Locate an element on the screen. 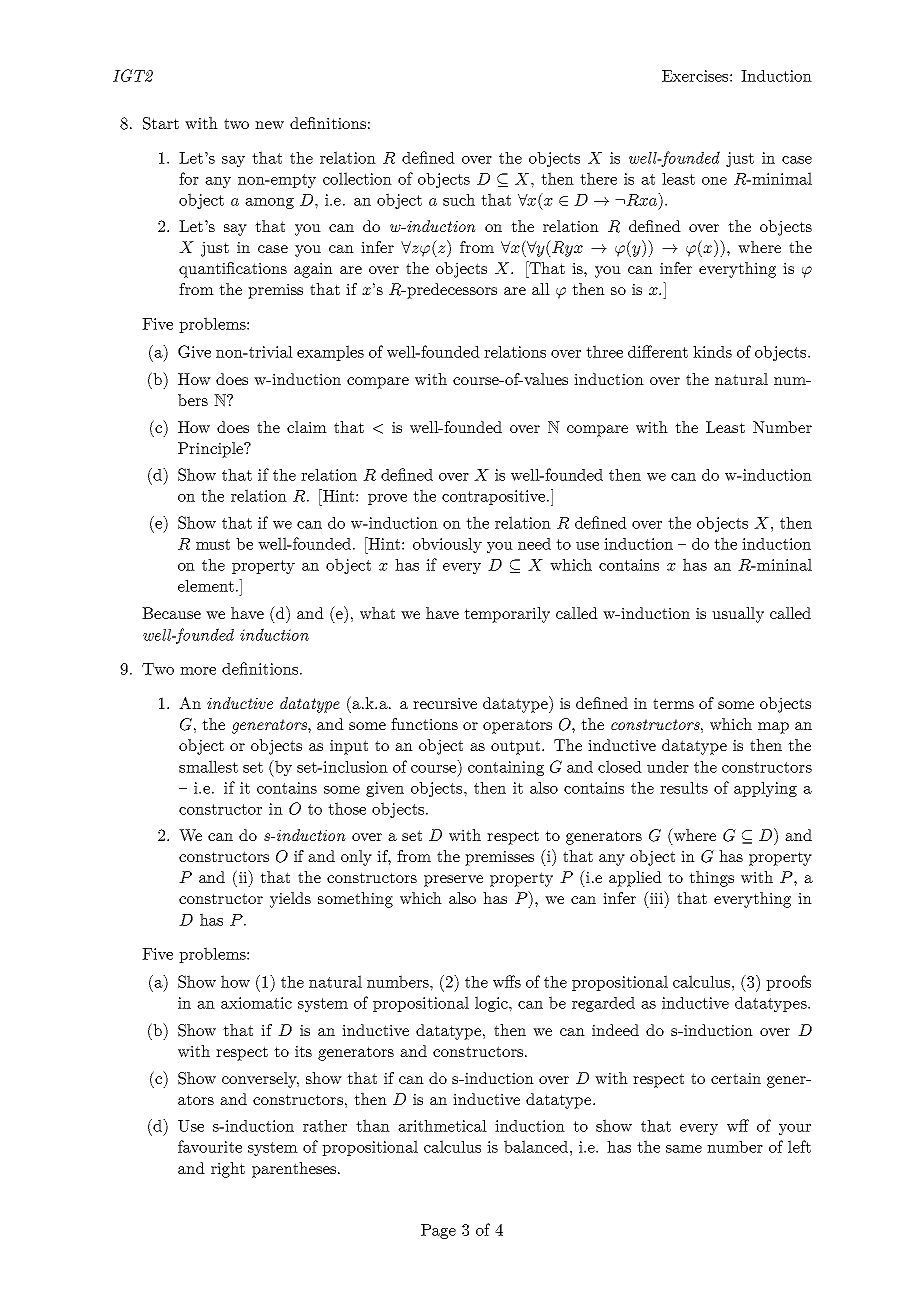 The image size is (924, 1308). things is located at coordinates (711, 879).
